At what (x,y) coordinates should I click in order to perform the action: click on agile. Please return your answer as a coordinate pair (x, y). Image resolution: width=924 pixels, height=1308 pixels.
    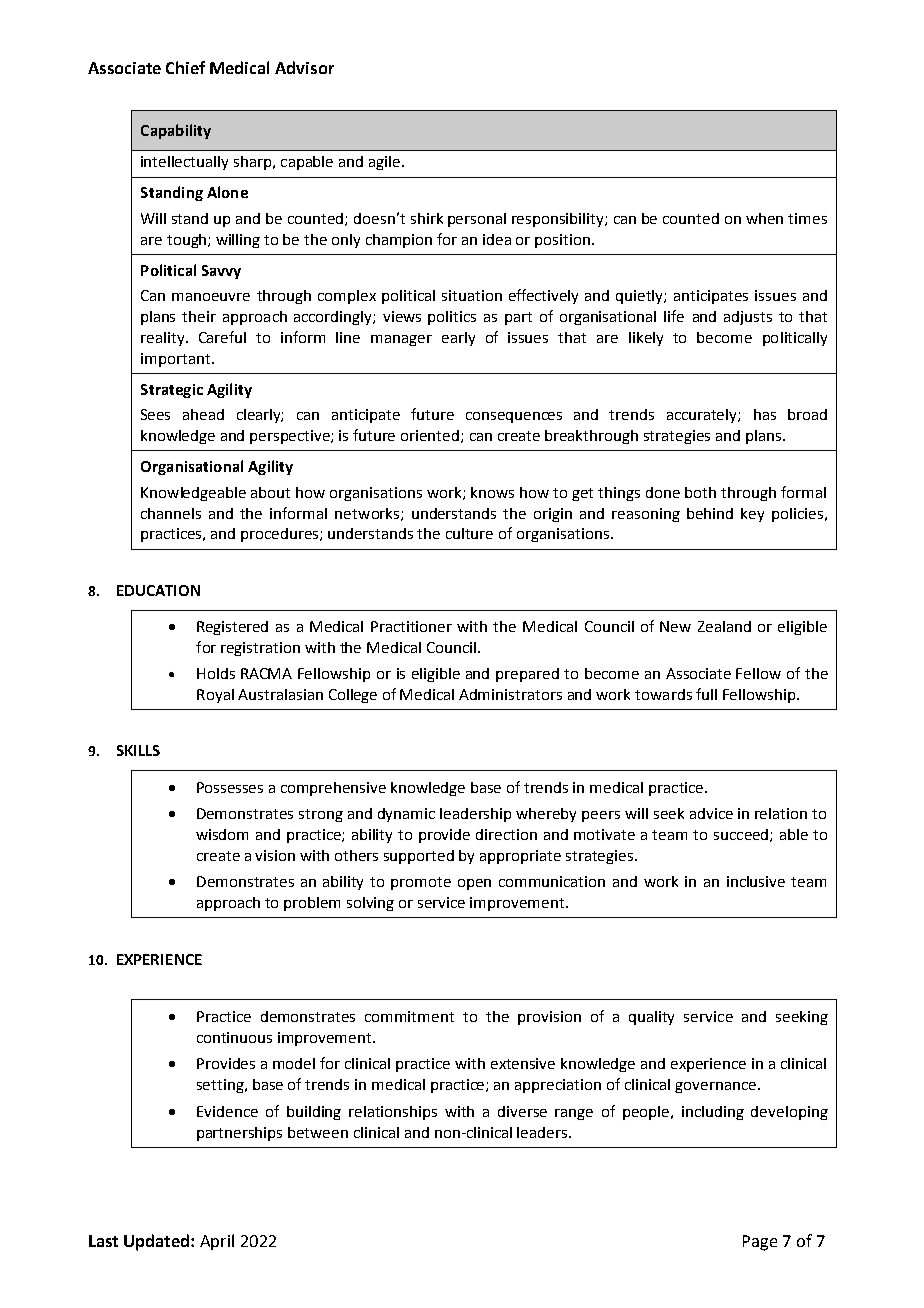
    Looking at the image, I should click on (386, 163).
